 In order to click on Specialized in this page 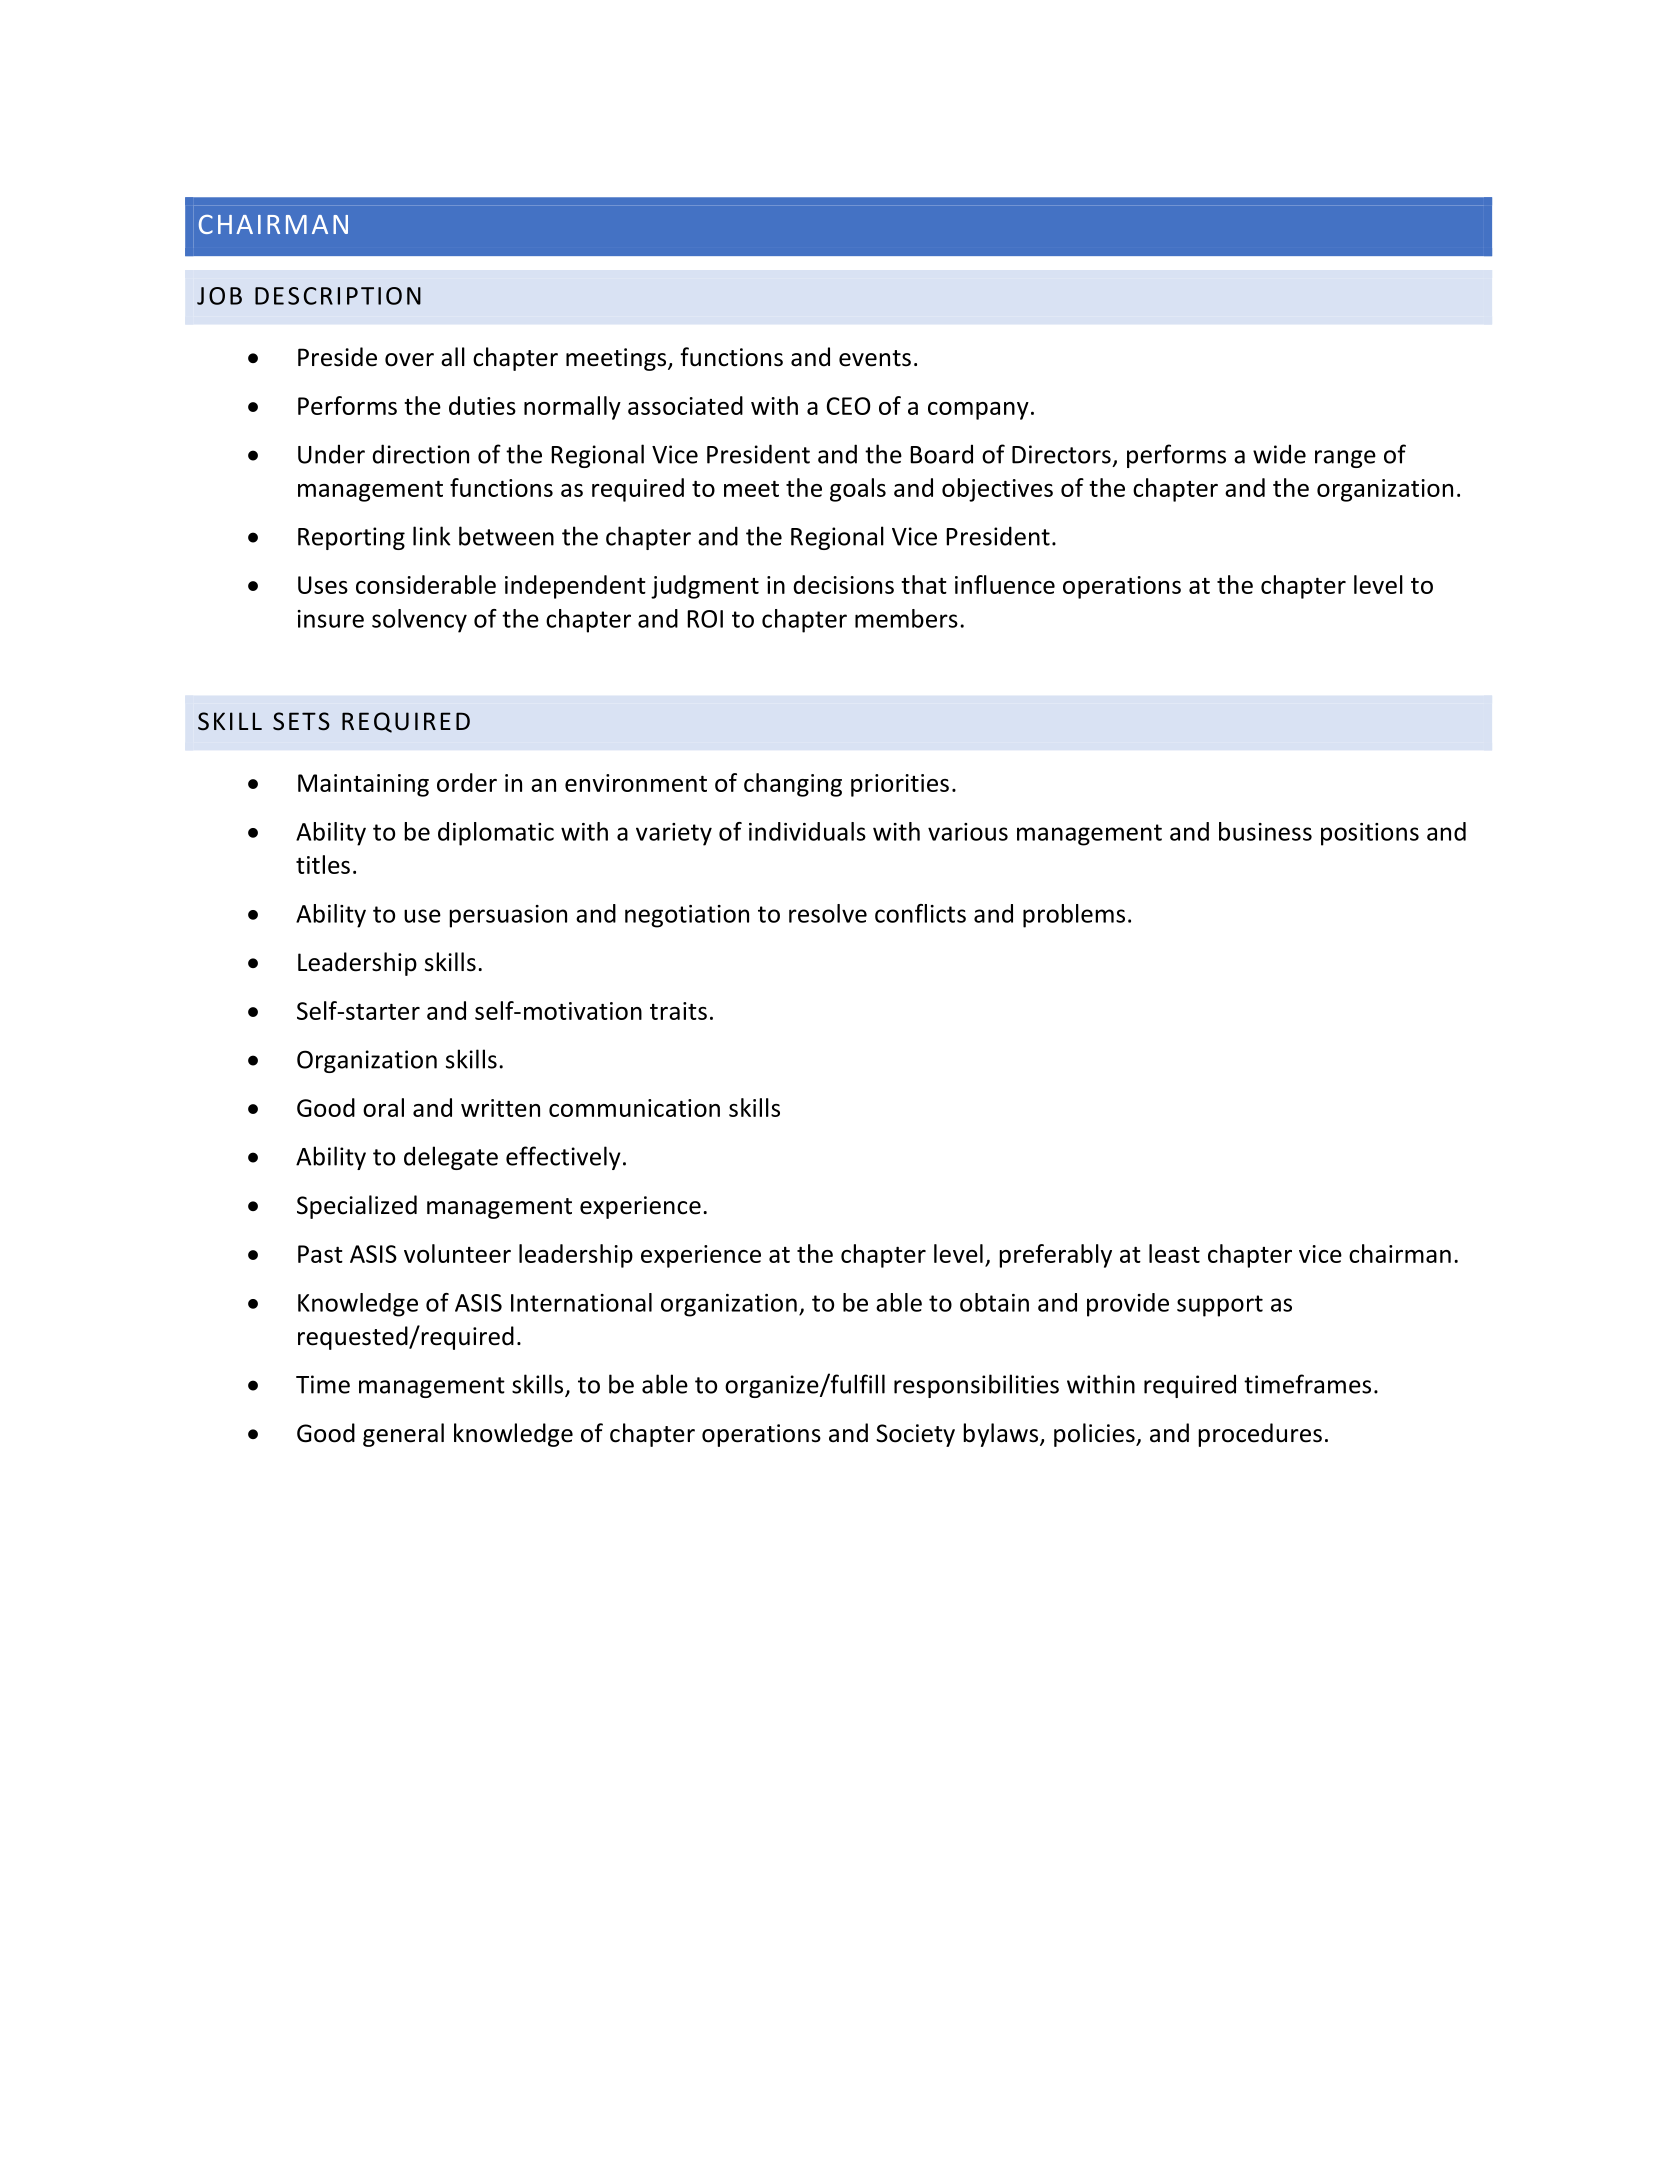, I will do `click(357, 1207)`.
